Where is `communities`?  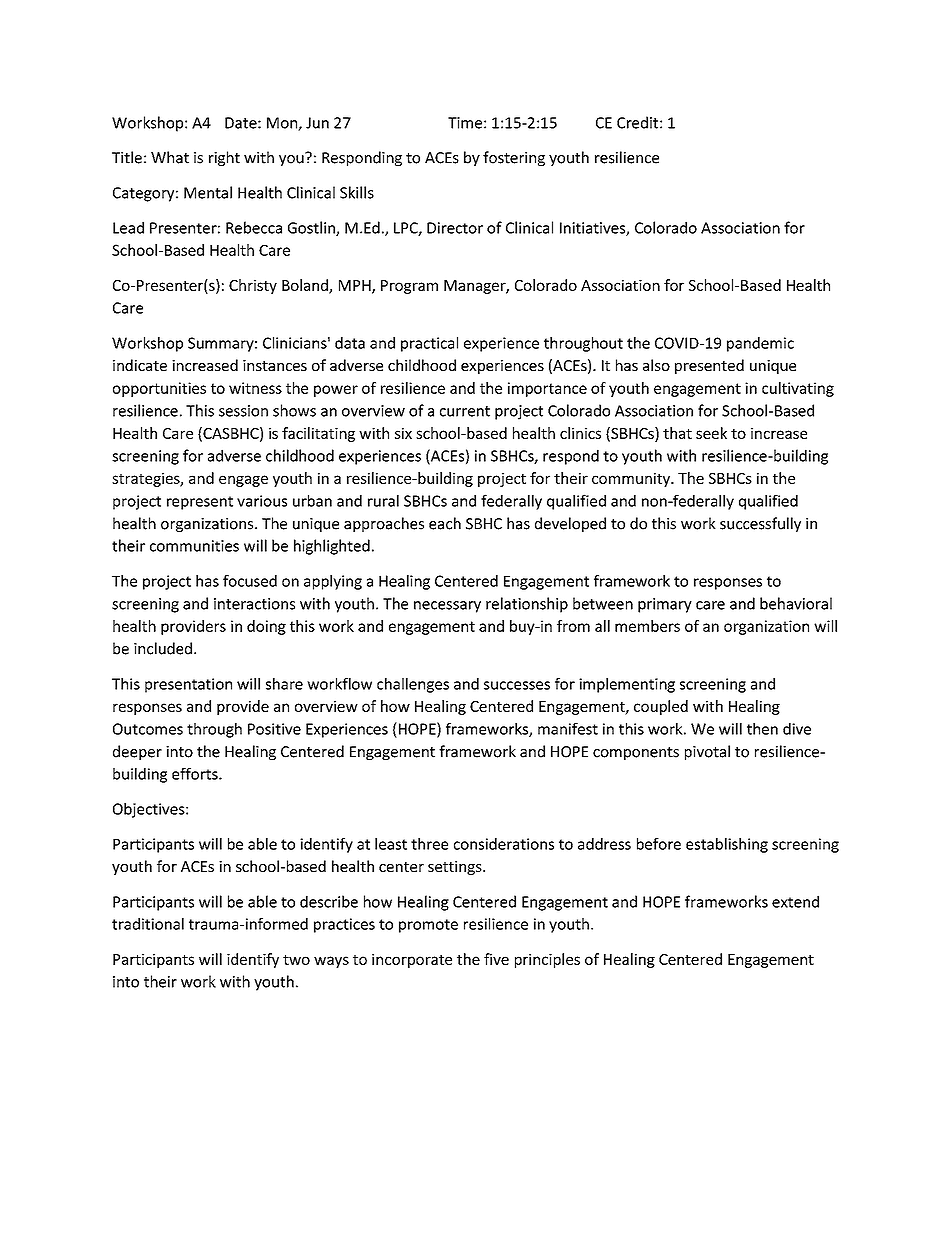
communities is located at coordinates (194, 546).
